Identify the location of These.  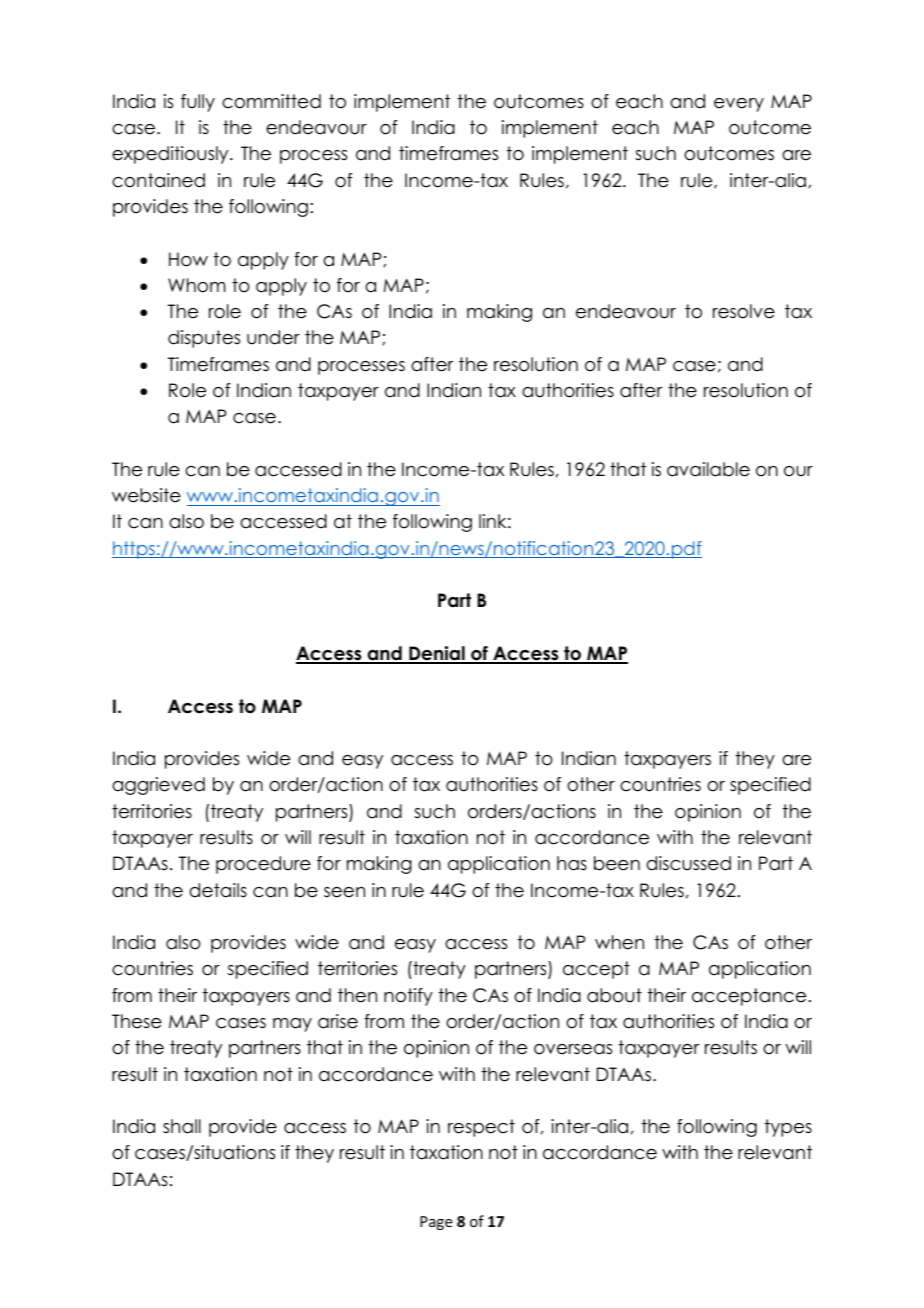
(137, 1021).
